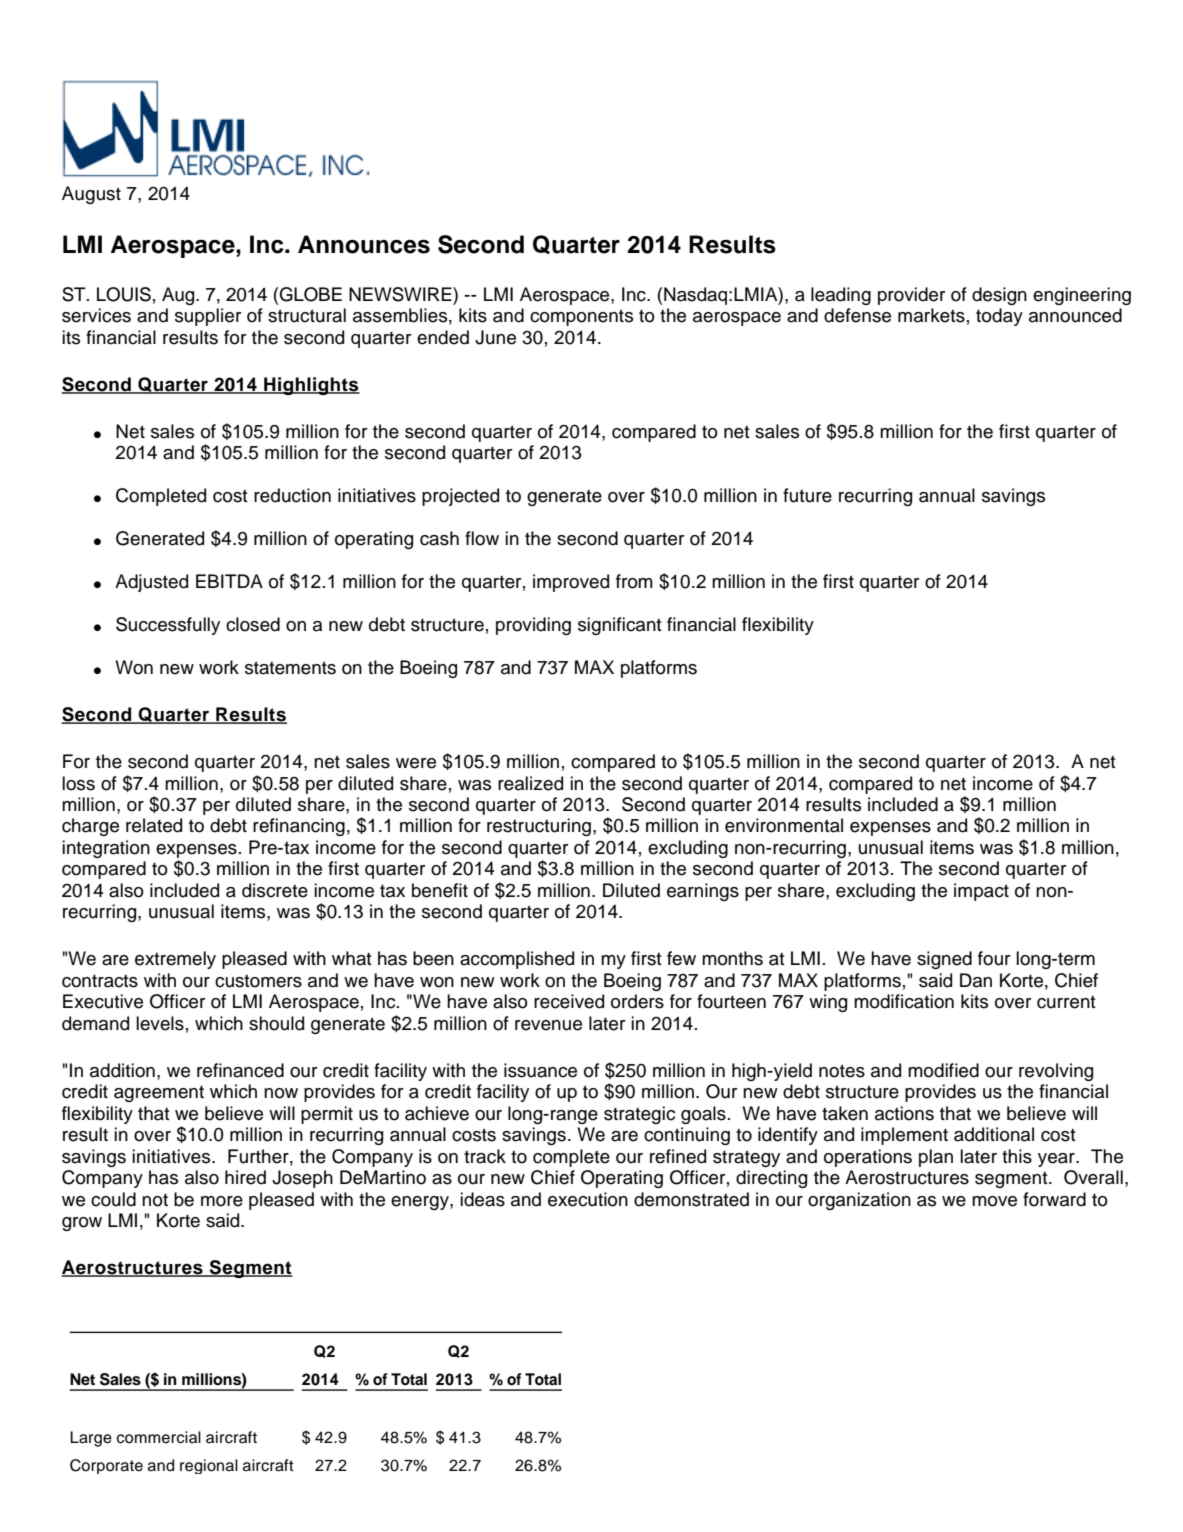 The width and height of the screenshot is (1183, 1532). Describe the element at coordinates (159, 1437) in the screenshot. I see `commercial` at that location.
